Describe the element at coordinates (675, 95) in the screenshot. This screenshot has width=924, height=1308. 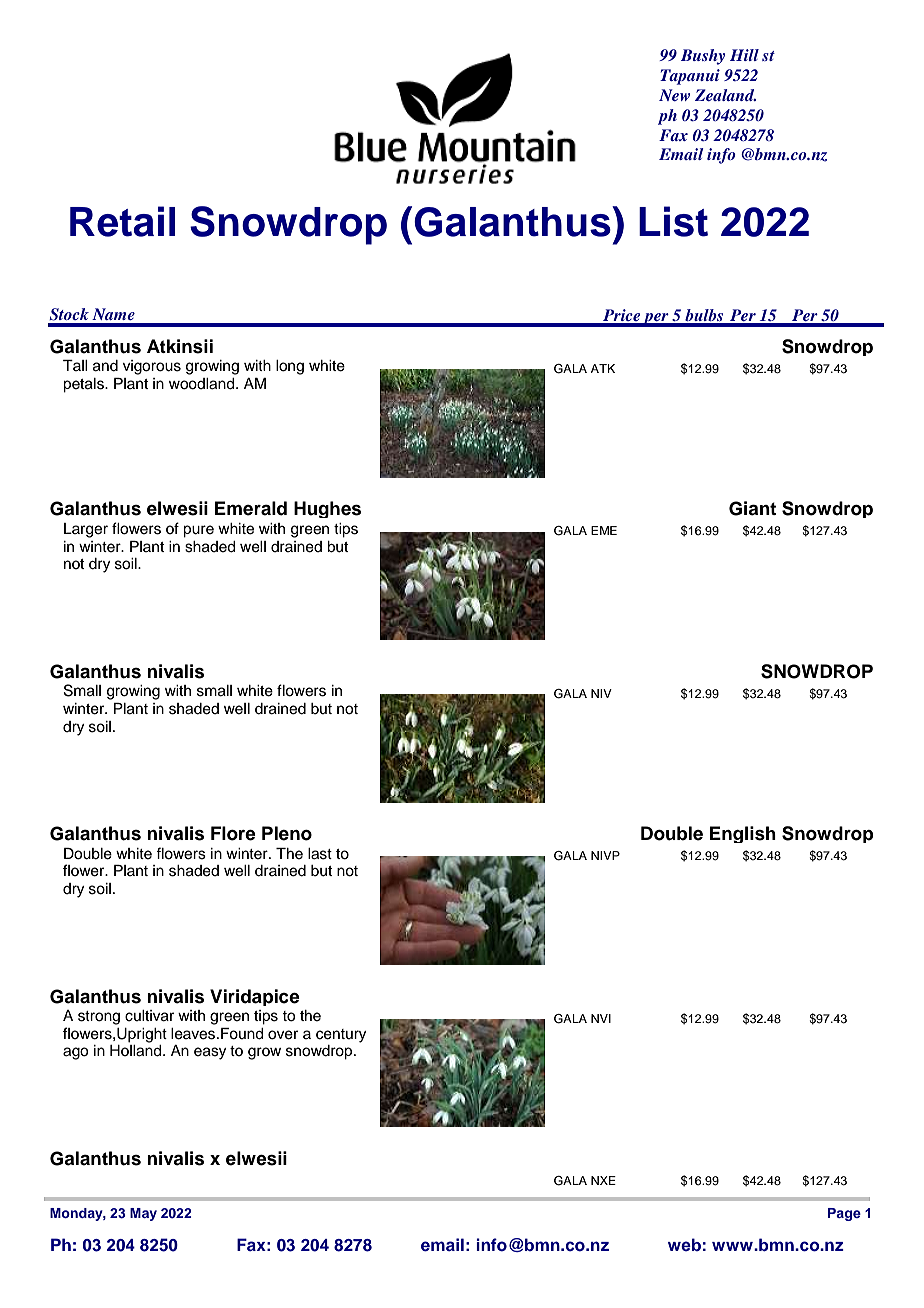
I see `New` at that location.
